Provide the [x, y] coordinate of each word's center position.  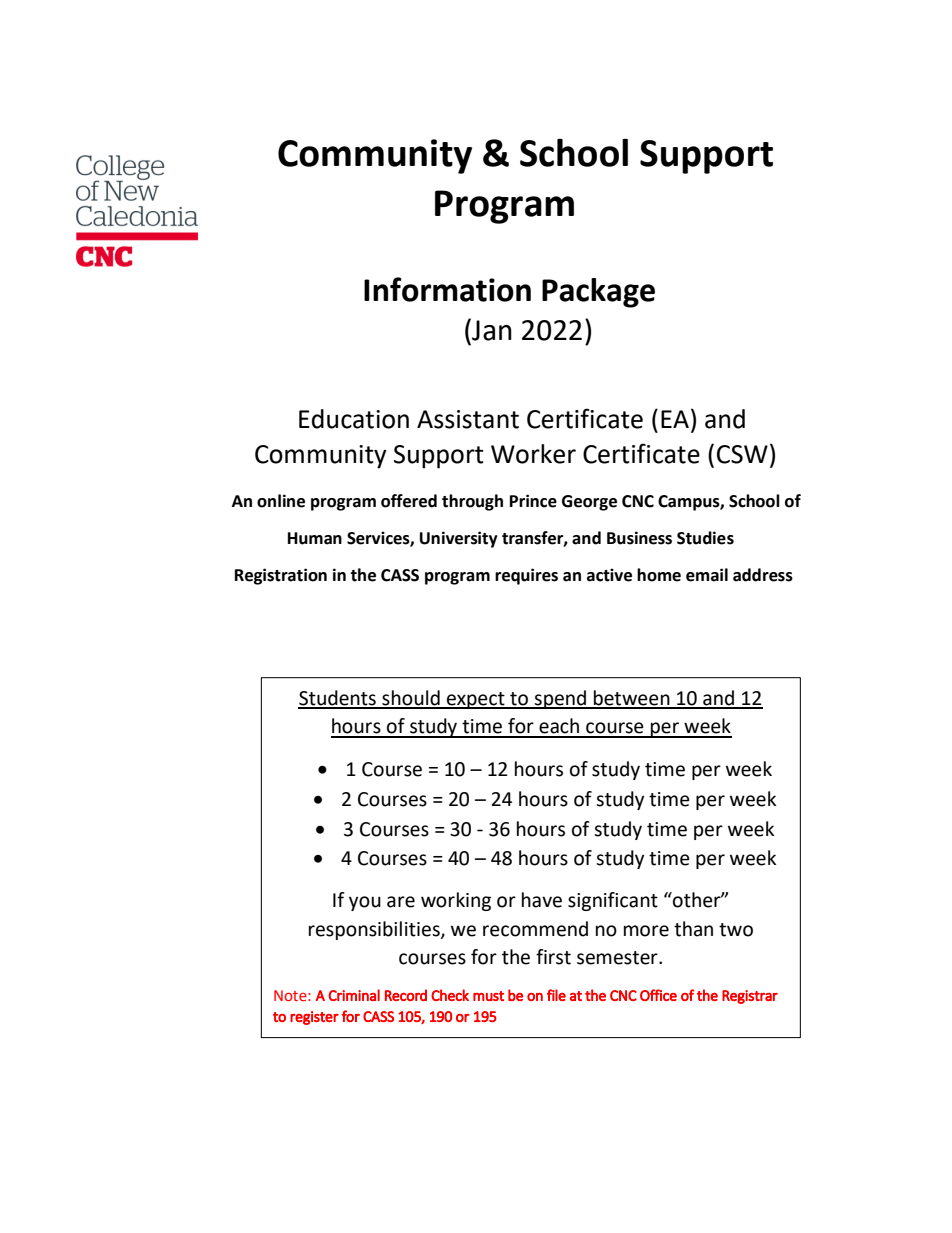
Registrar [750, 997]
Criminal [354, 995]
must [488, 996]
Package [598, 293]
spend [560, 699]
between [632, 699]
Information [447, 289]
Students [338, 699]
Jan [491, 329]
